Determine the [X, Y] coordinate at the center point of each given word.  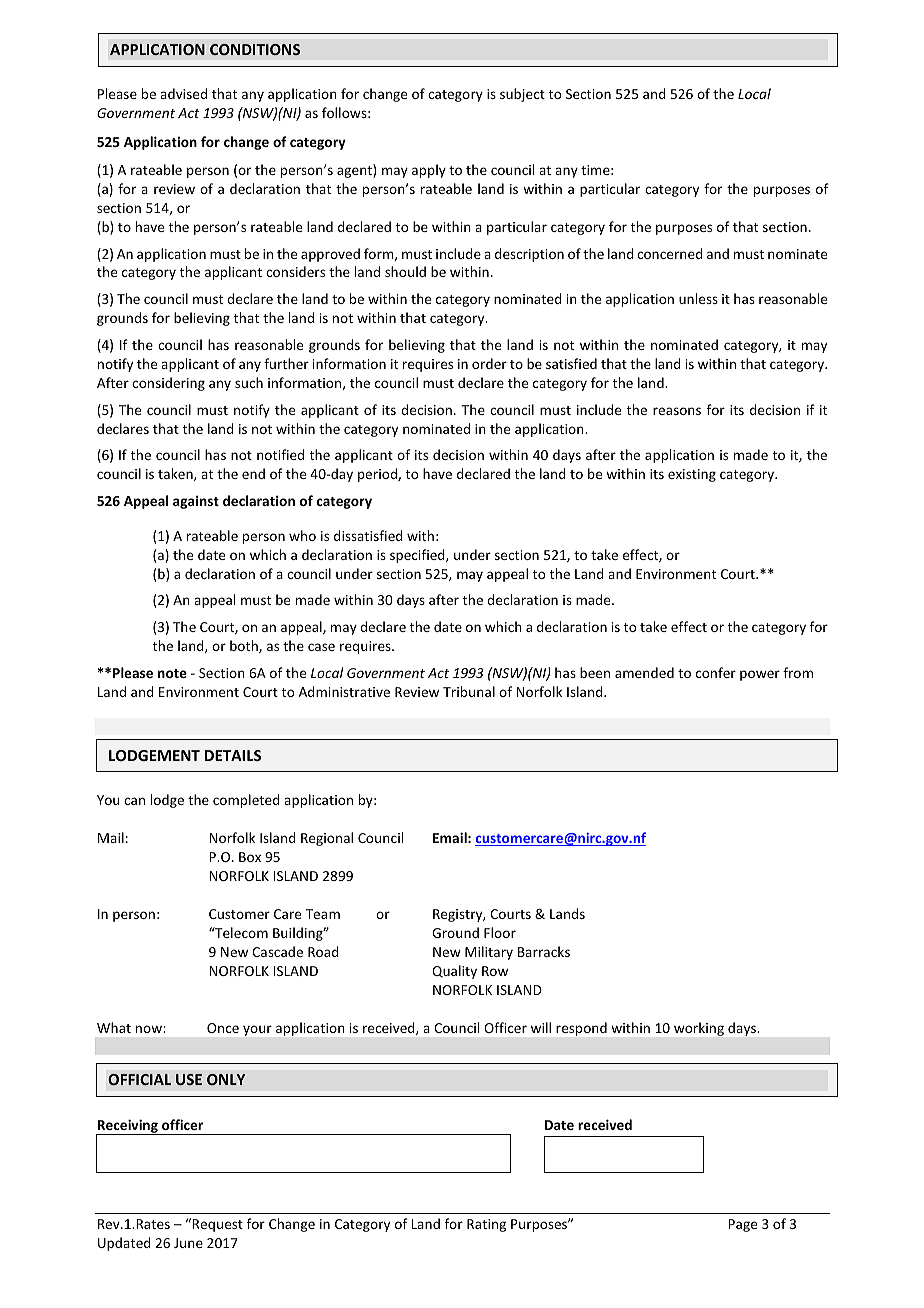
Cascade [277, 951]
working [699, 1029]
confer [716, 672]
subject [522, 95]
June [188, 1243]
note [172, 673]
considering [168, 384]
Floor [500, 932]
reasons [677, 411]
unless [698, 298]
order [489, 363]
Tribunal [469, 691]
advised [183, 93]
